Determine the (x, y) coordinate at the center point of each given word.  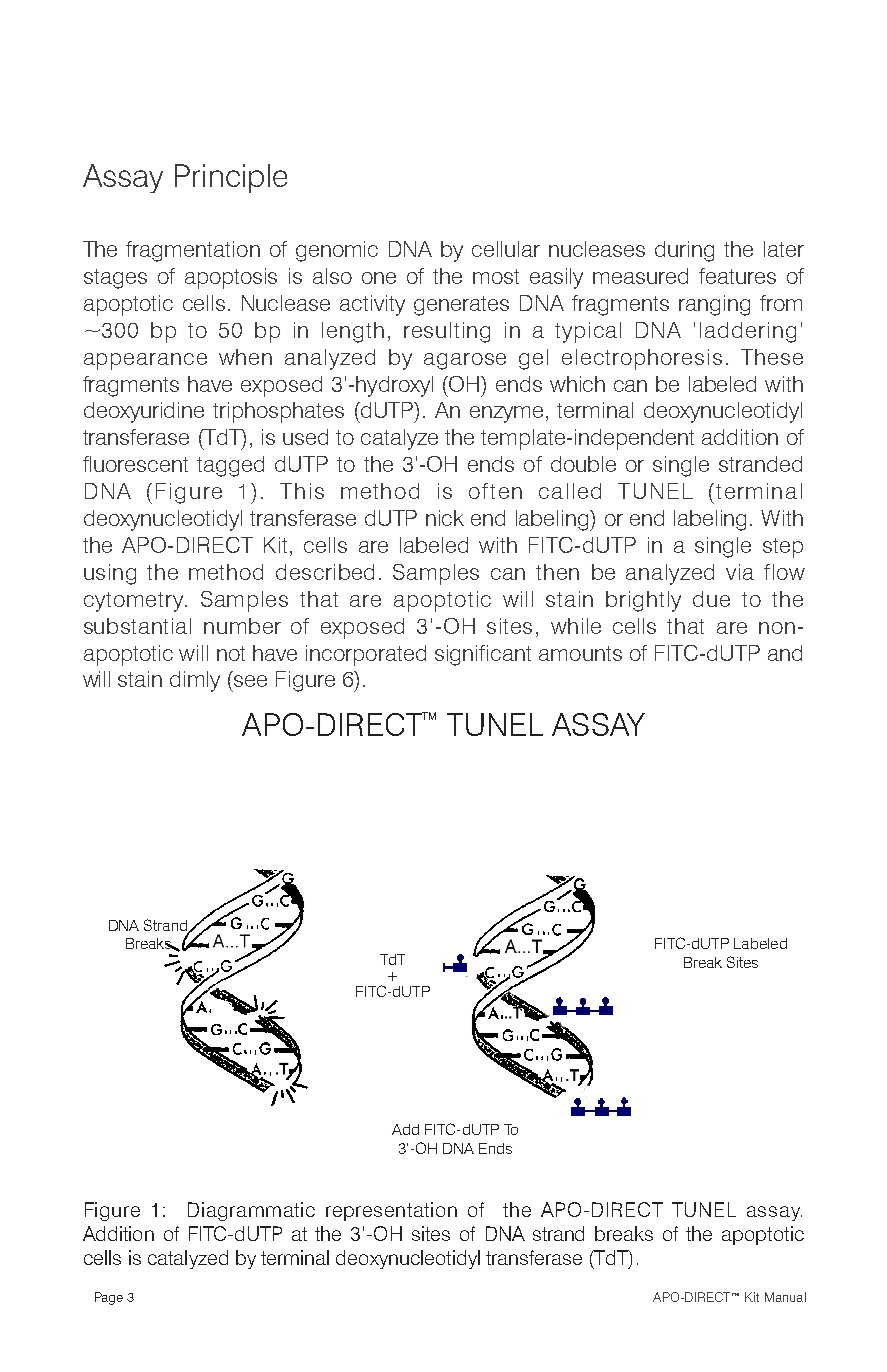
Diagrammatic (251, 1211)
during (684, 251)
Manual (785, 1297)
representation (391, 1211)
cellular (506, 249)
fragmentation (193, 251)
